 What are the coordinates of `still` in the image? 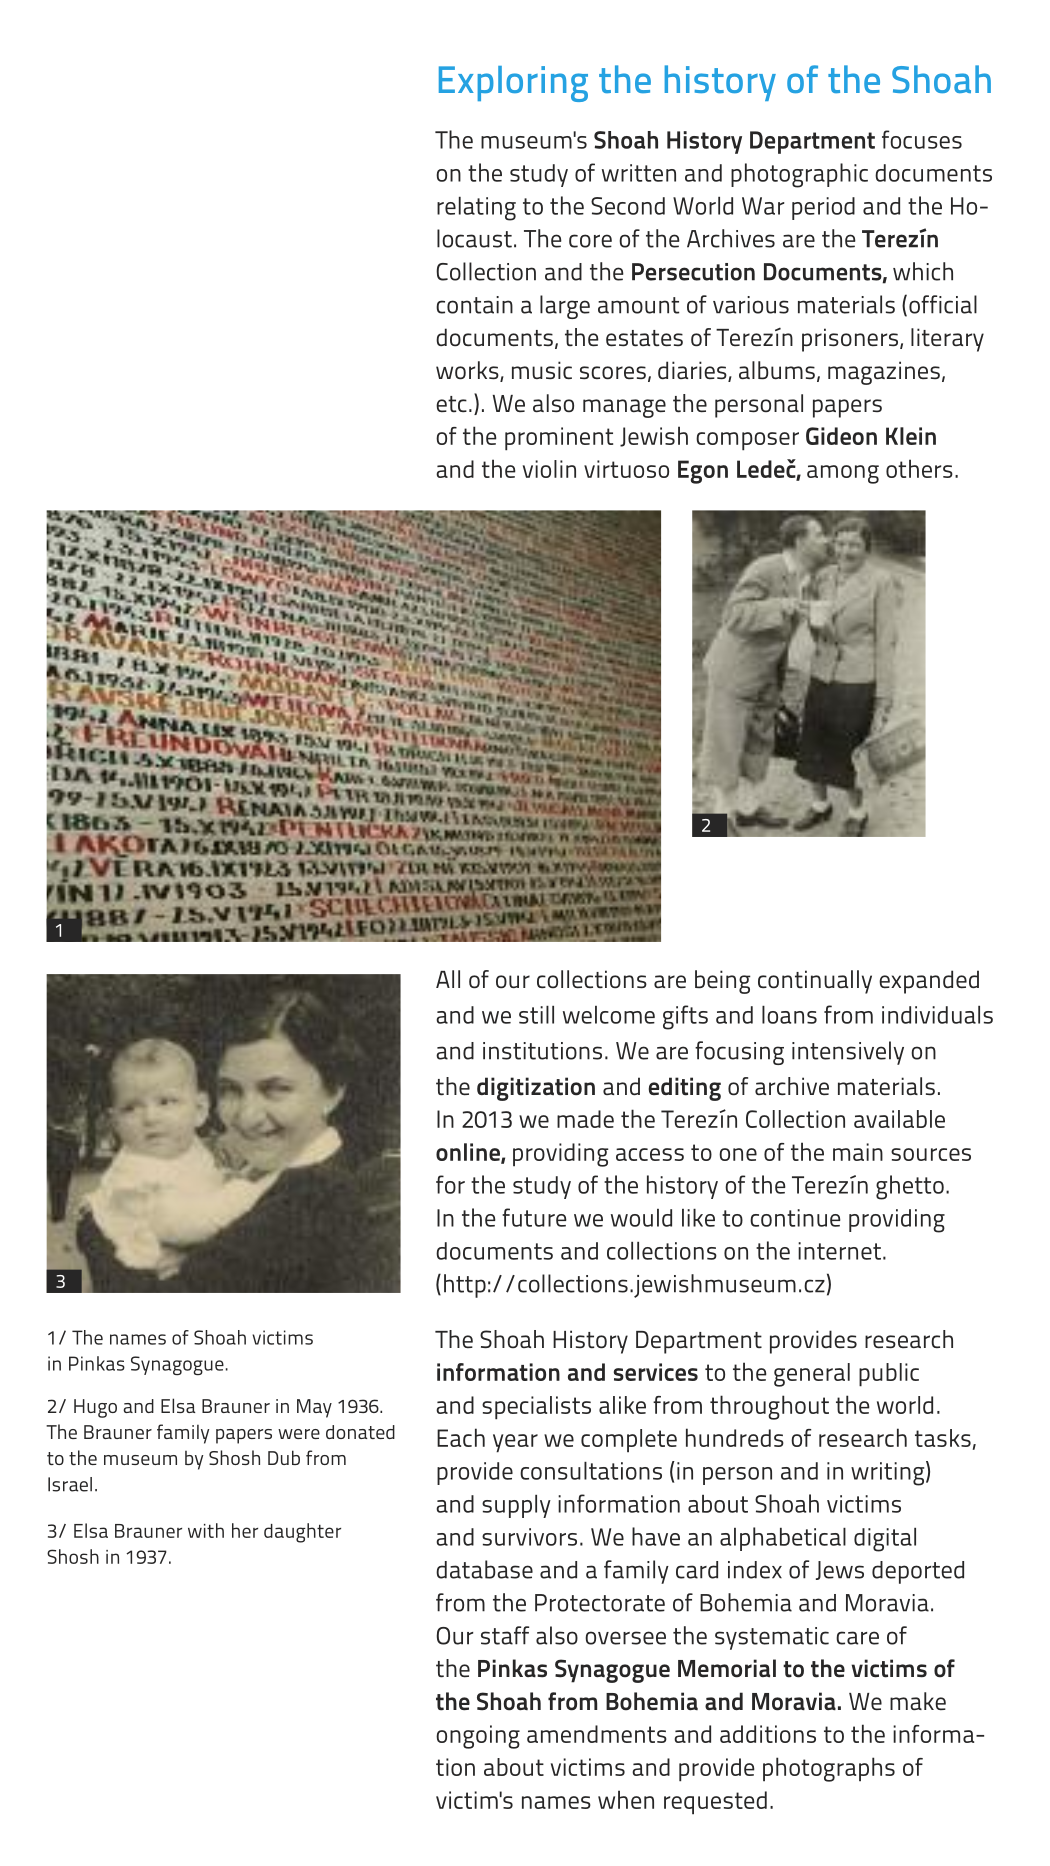 It's located at (536, 1015).
